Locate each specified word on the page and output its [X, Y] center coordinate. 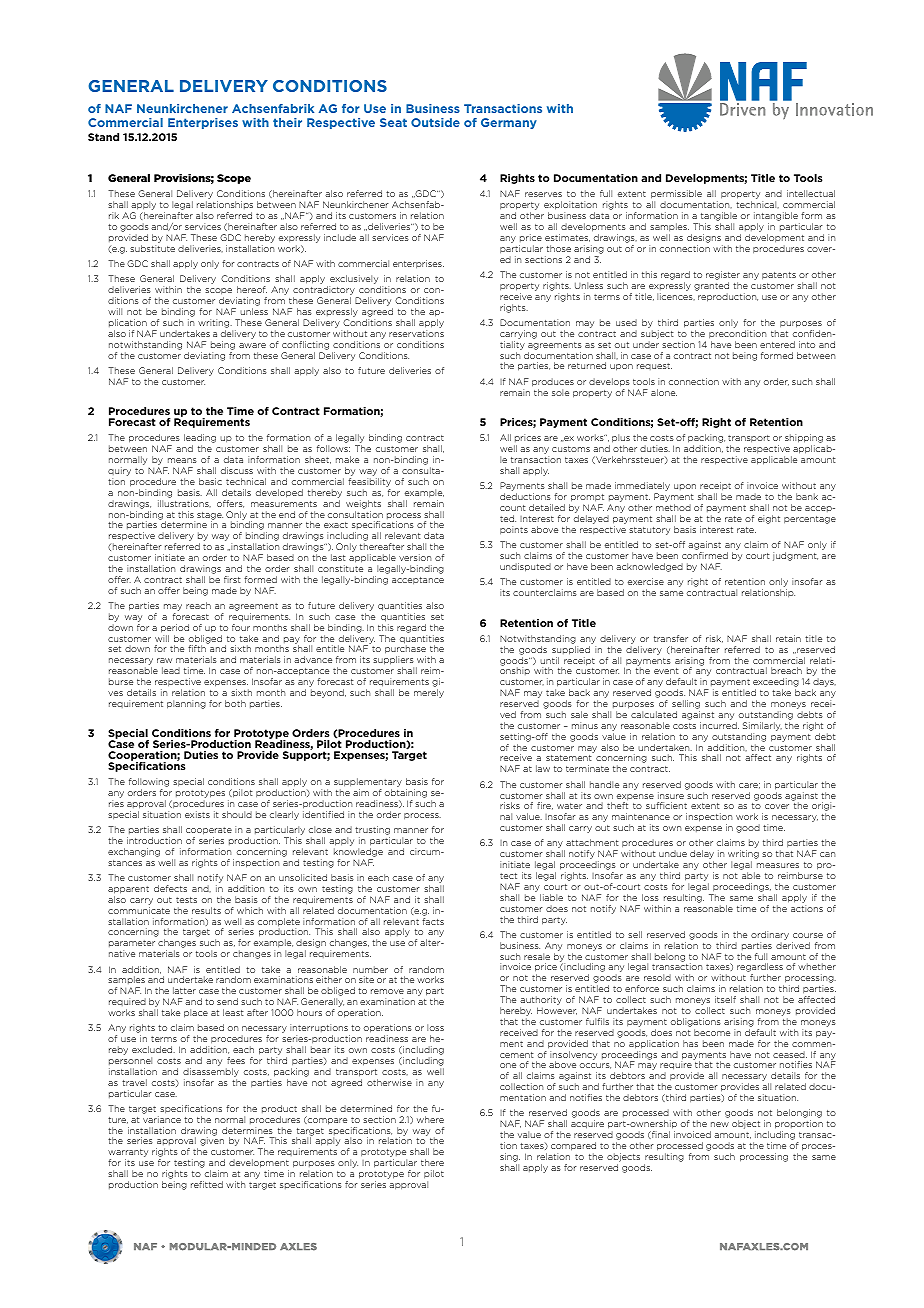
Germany [509, 123]
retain [788, 638]
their [287, 122]
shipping [804, 440]
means [182, 460]
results [206, 910]
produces [553, 382]
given [212, 1141]
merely [429, 693]
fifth [197, 648]
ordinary [770, 935]
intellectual [811, 193]
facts [433, 921]
